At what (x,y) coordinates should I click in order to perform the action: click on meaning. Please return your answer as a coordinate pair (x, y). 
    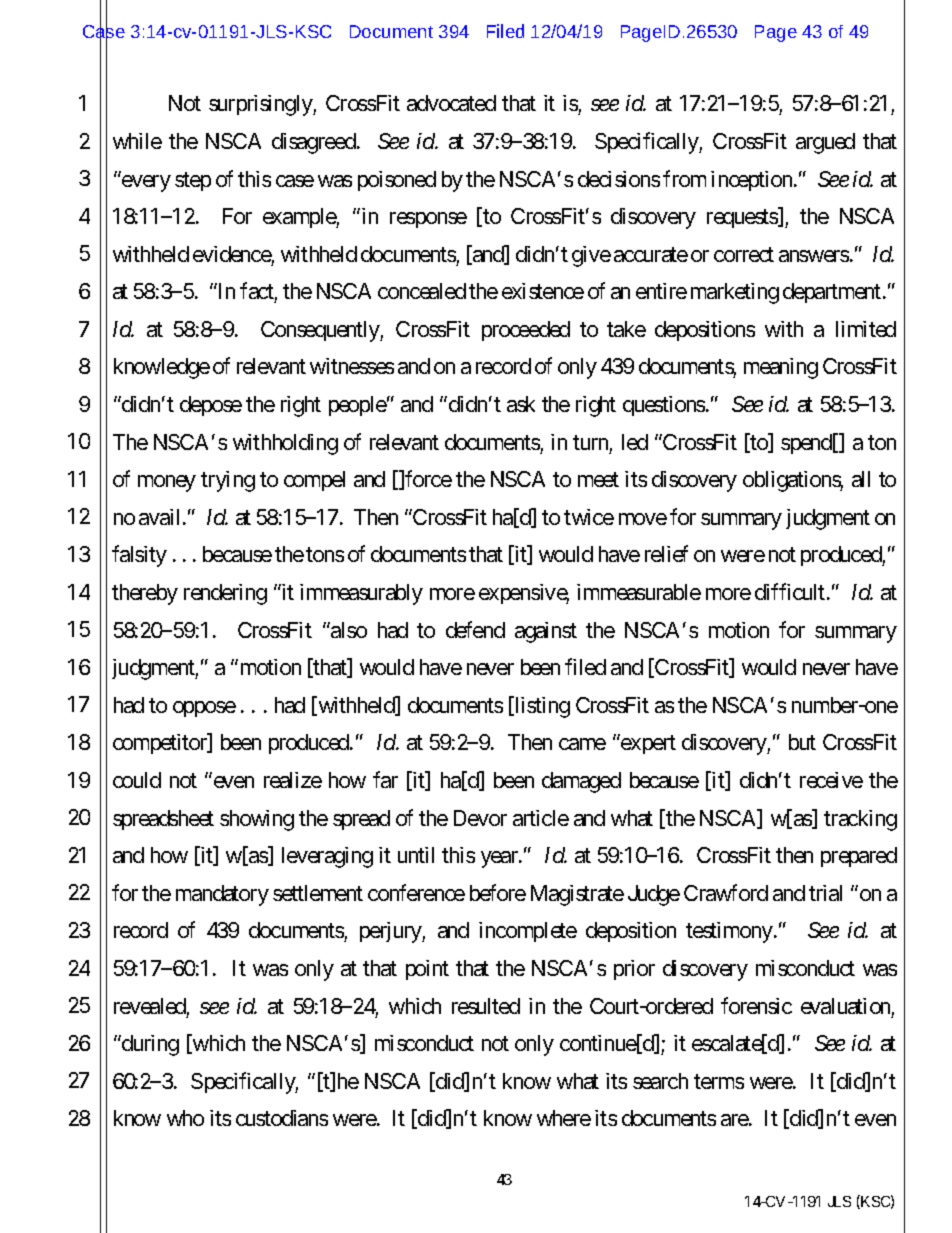
    Looking at the image, I should click on (781, 368).
